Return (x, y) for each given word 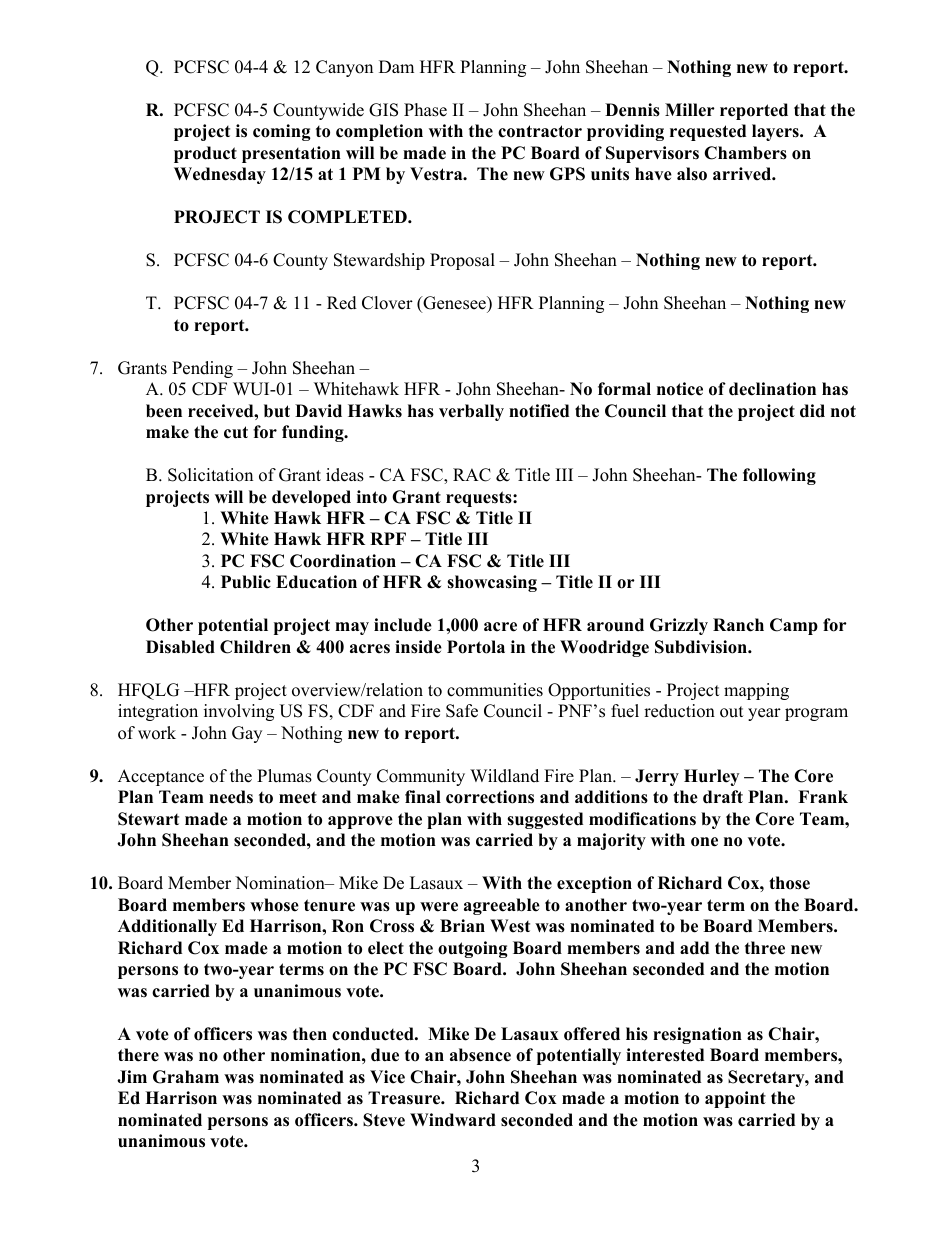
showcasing (492, 583)
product (205, 154)
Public (246, 582)
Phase (425, 110)
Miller (690, 110)
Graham (186, 1077)
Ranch (738, 625)
